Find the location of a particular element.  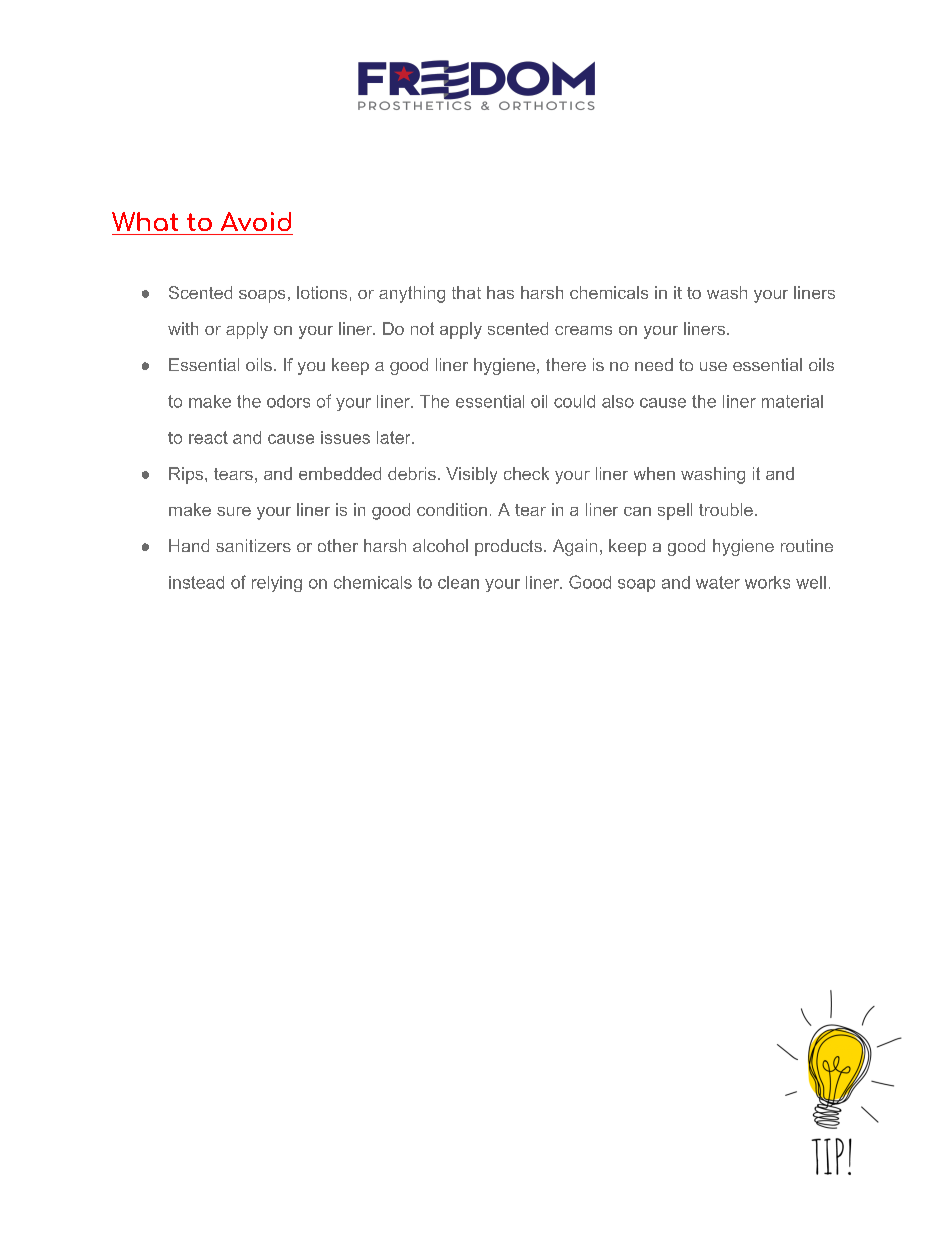

material is located at coordinates (792, 401).
